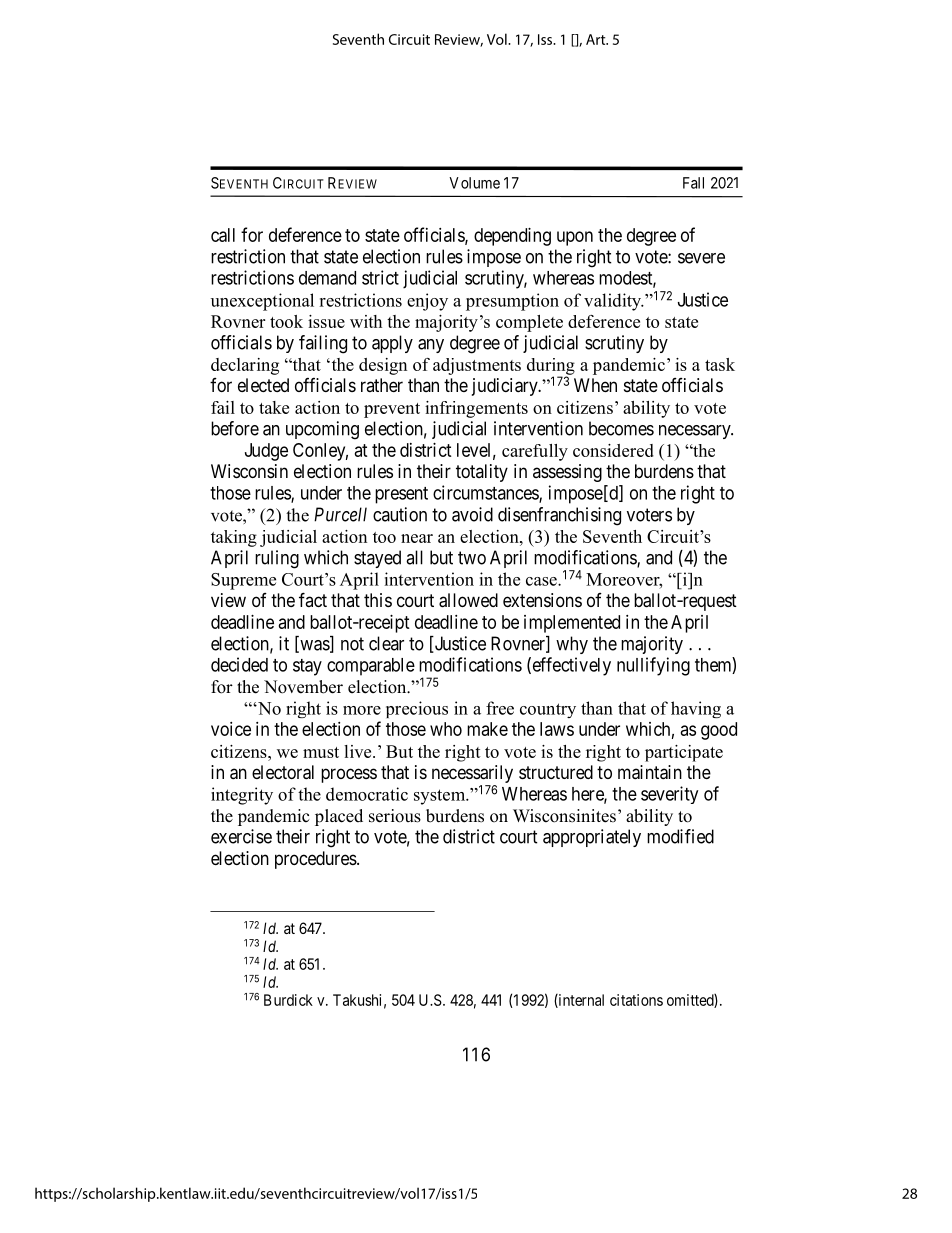  What do you see at coordinates (303, 687) in the screenshot?
I see `November` at bounding box center [303, 687].
